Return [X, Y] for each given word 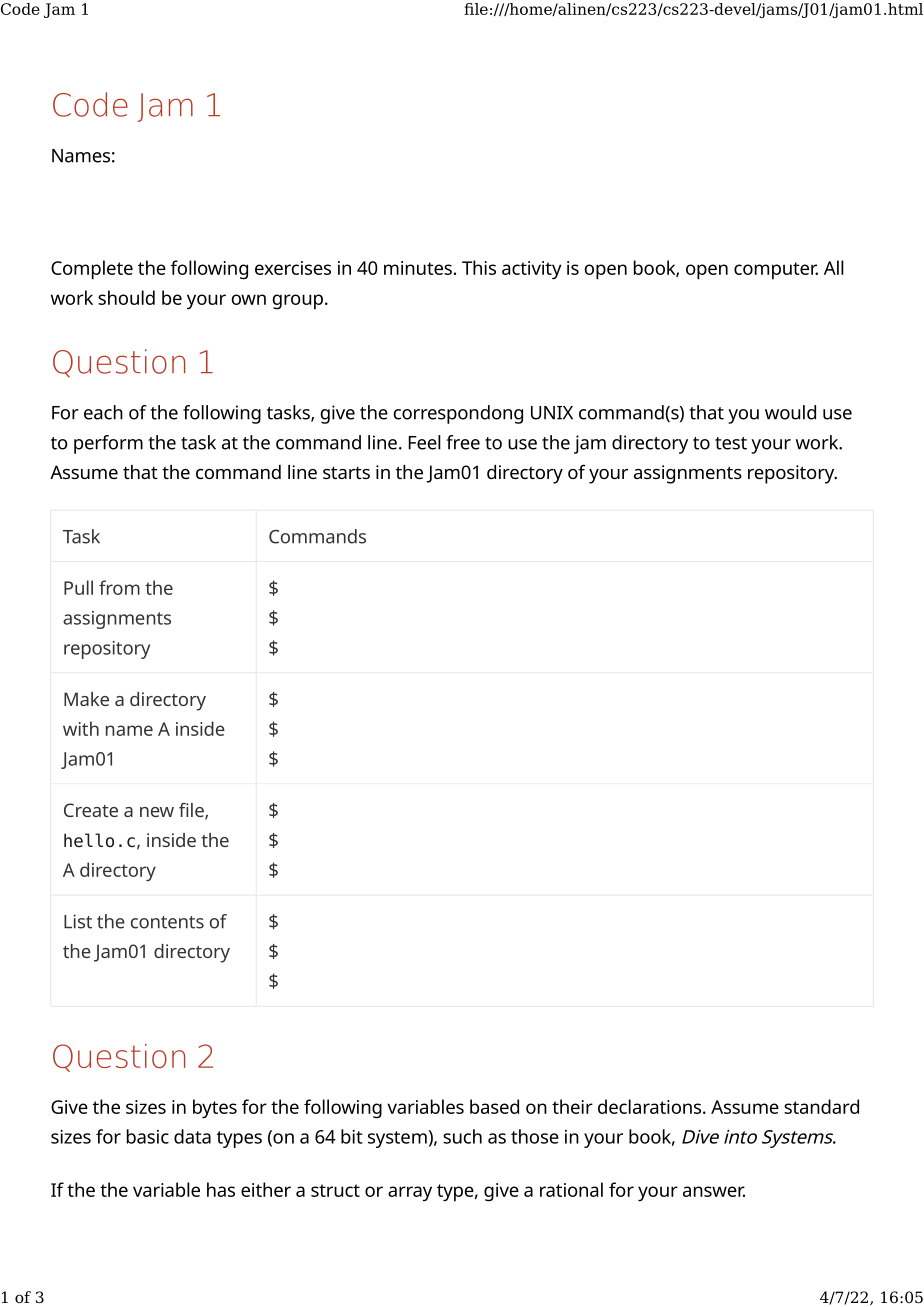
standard [821, 1106]
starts [346, 472]
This [479, 267]
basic [148, 1136]
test [731, 443]
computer [776, 271]
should [126, 297]
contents [167, 922]
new [157, 812]
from [119, 587]
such [462, 1136]
